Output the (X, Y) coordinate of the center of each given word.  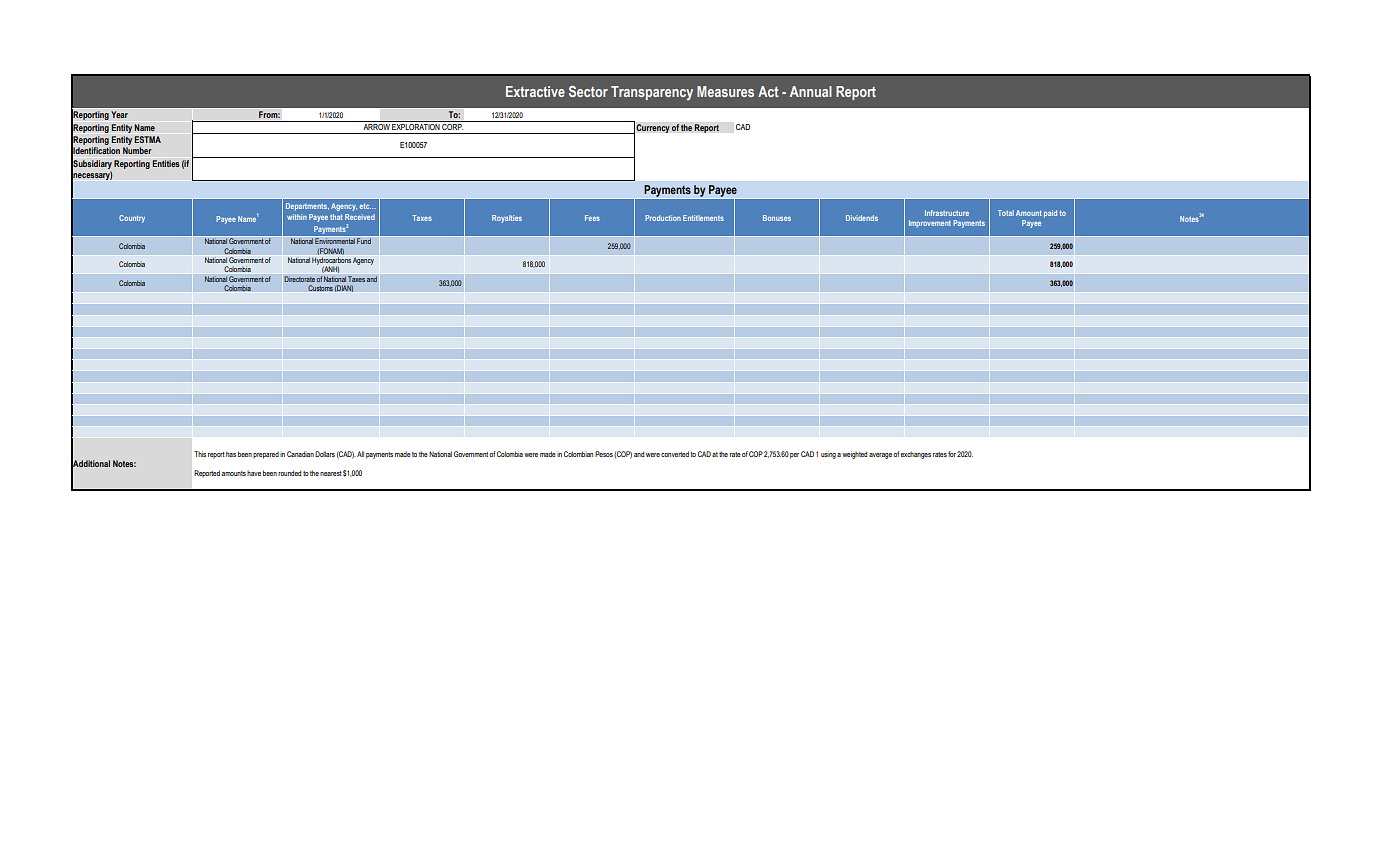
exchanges (916, 455)
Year (119, 114)
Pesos (604, 454)
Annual (811, 91)
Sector (588, 91)
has (231, 454)
